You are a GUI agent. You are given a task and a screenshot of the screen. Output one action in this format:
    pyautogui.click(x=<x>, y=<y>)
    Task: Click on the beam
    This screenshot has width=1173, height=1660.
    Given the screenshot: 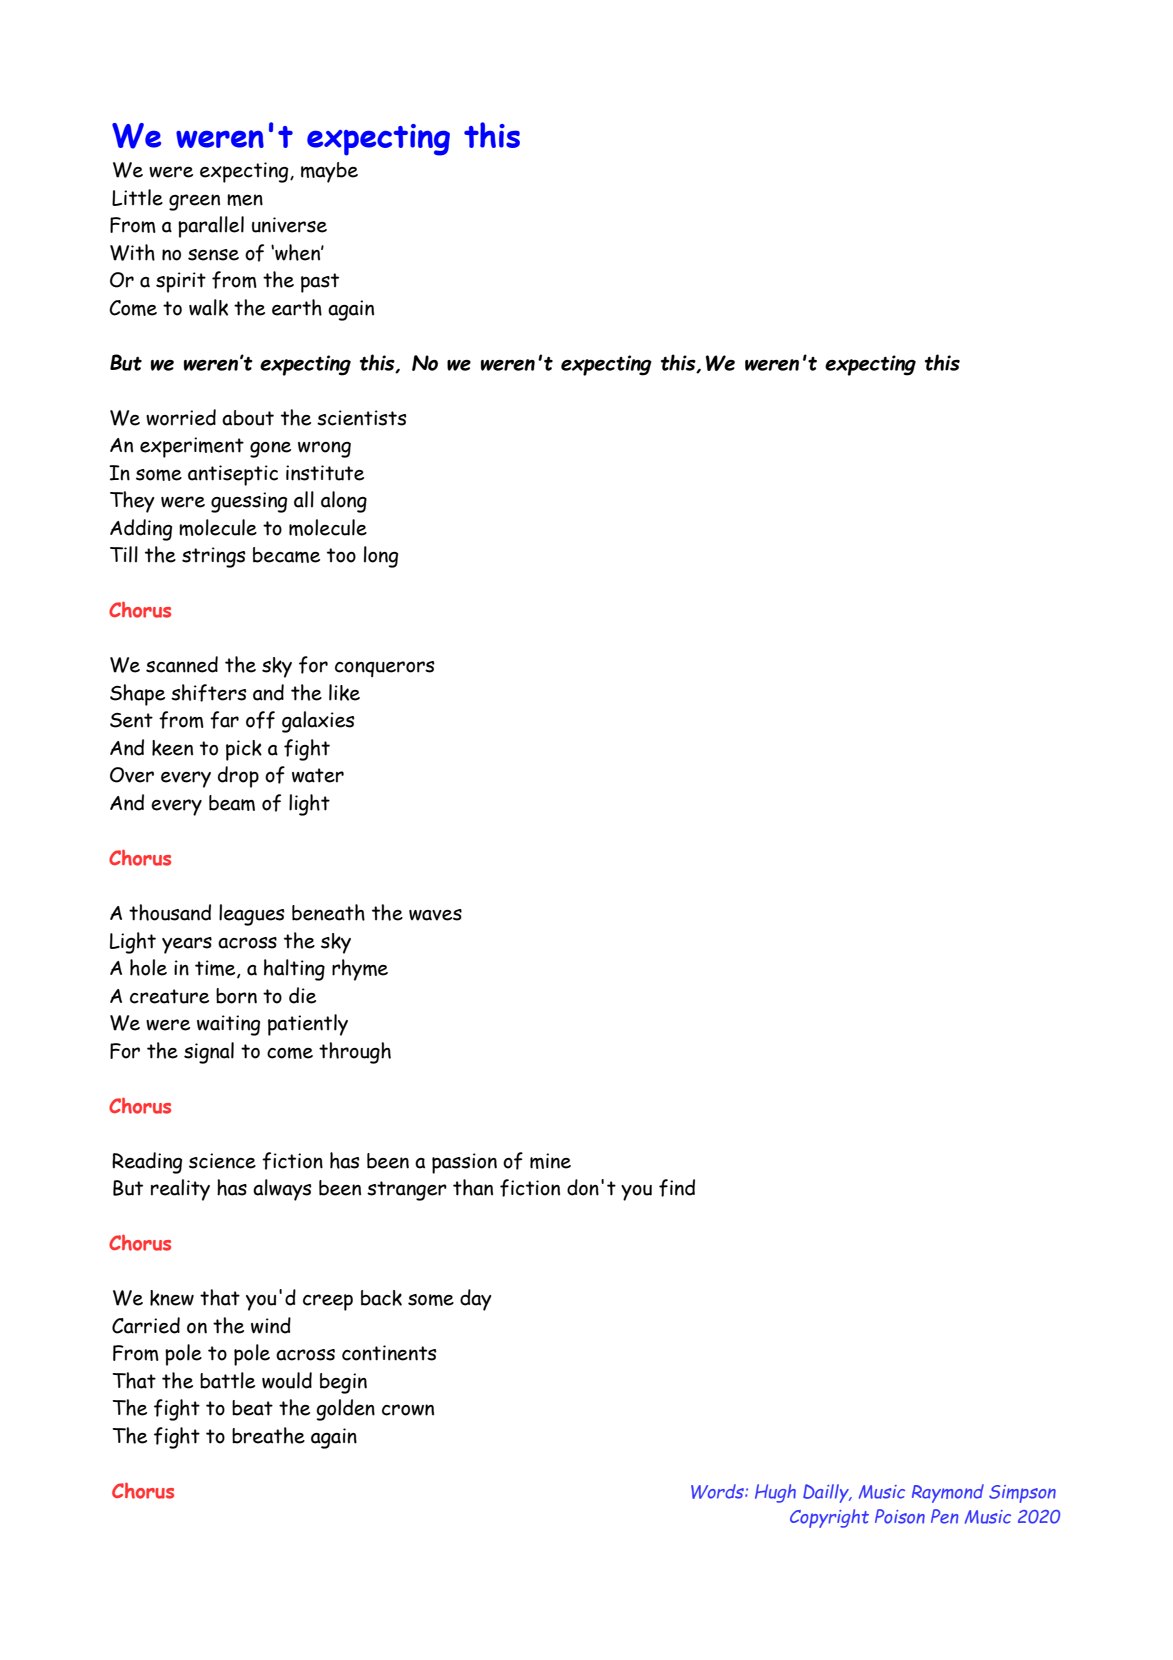 What is the action you would take?
    pyautogui.click(x=232, y=803)
